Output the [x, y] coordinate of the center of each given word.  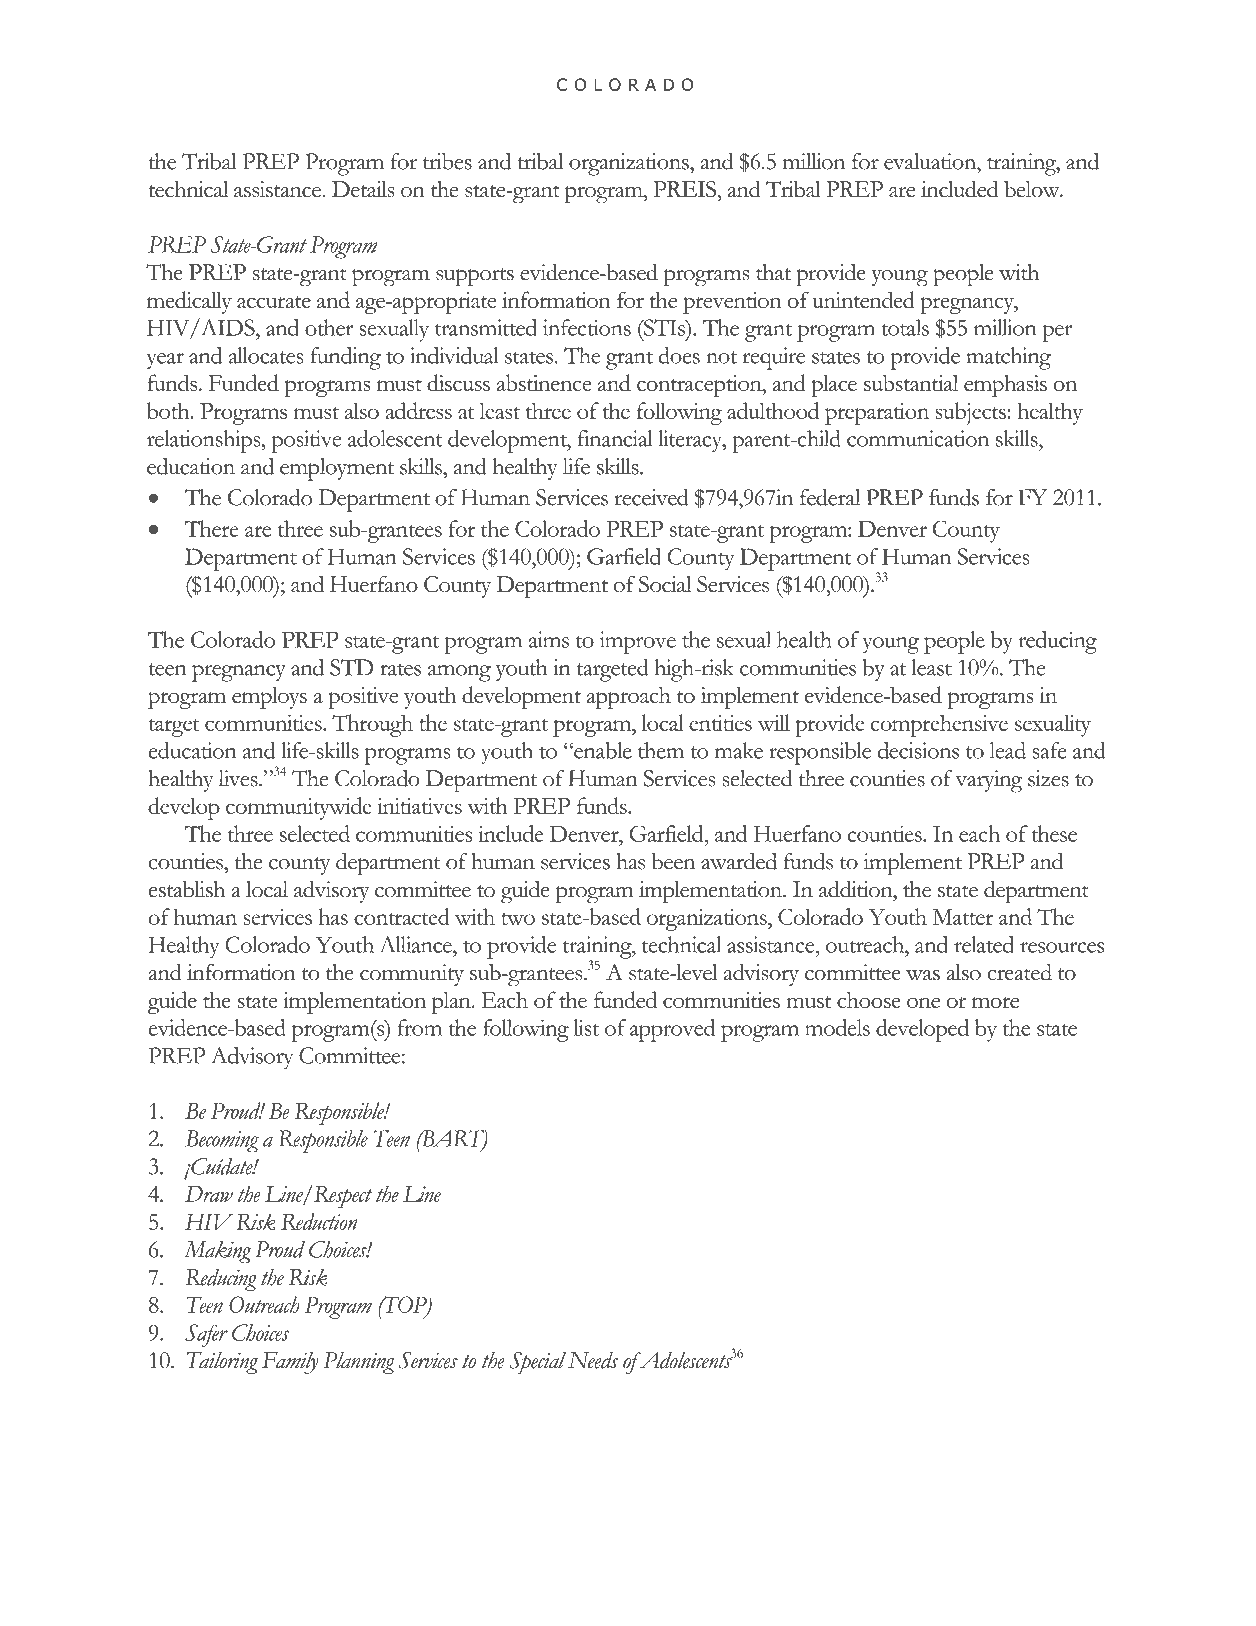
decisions [918, 750]
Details [363, 189]
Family [290, 1363]
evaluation [931, 161]
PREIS [685, 189]
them [661, 750]
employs [269, 698]
